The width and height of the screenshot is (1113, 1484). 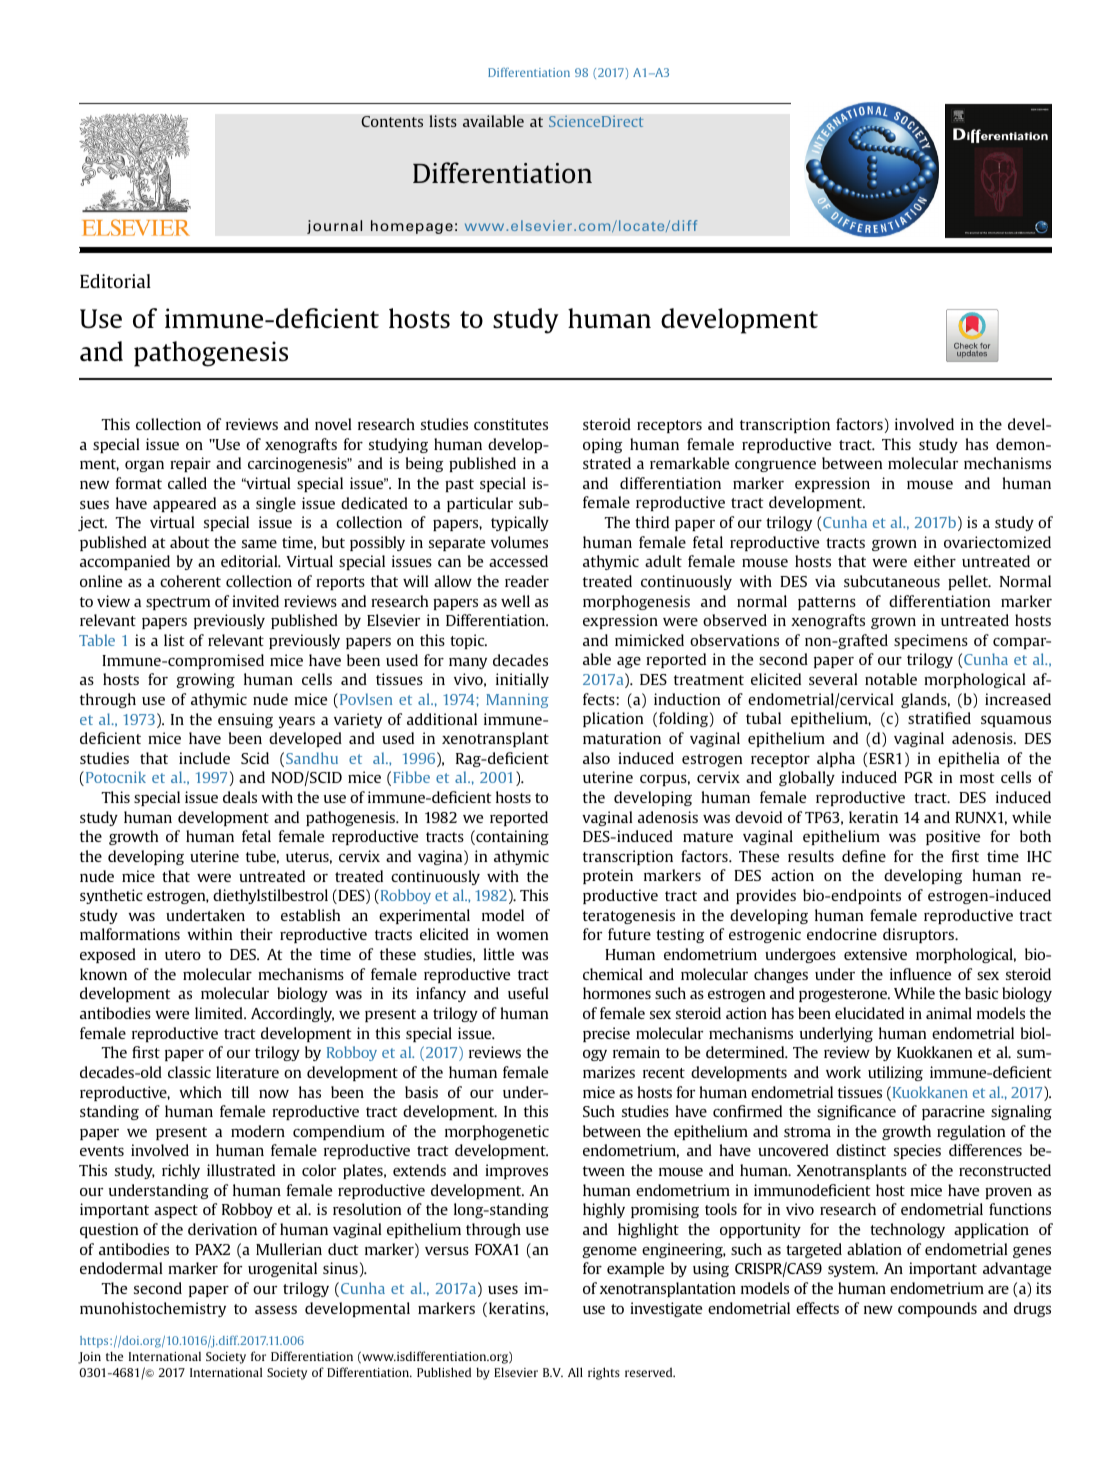 What do you see at coordinates (276, 1309) in the screenshot?
I see `assess` at bounding box center [276, 1309].
